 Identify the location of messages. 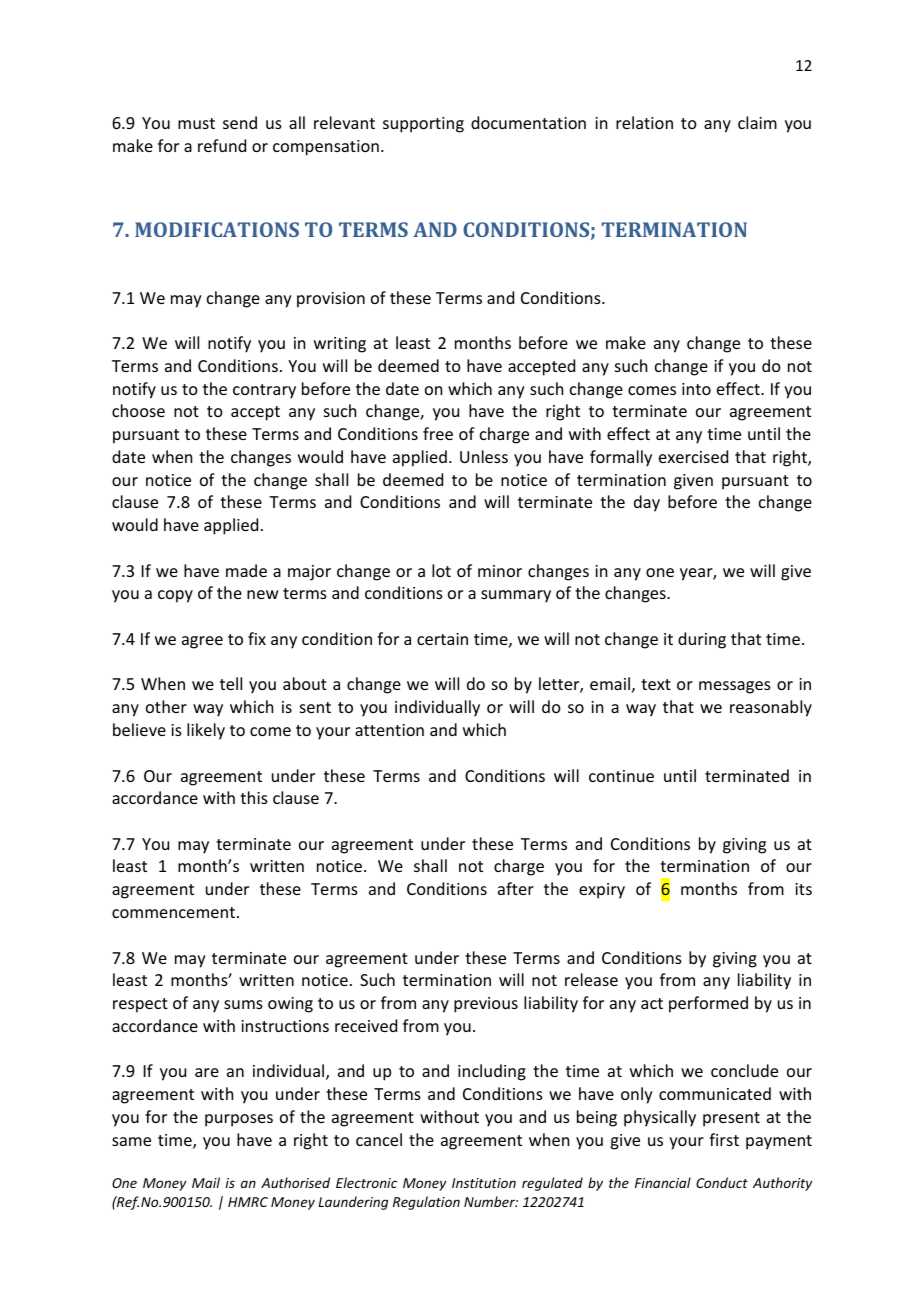
(735, 687).
